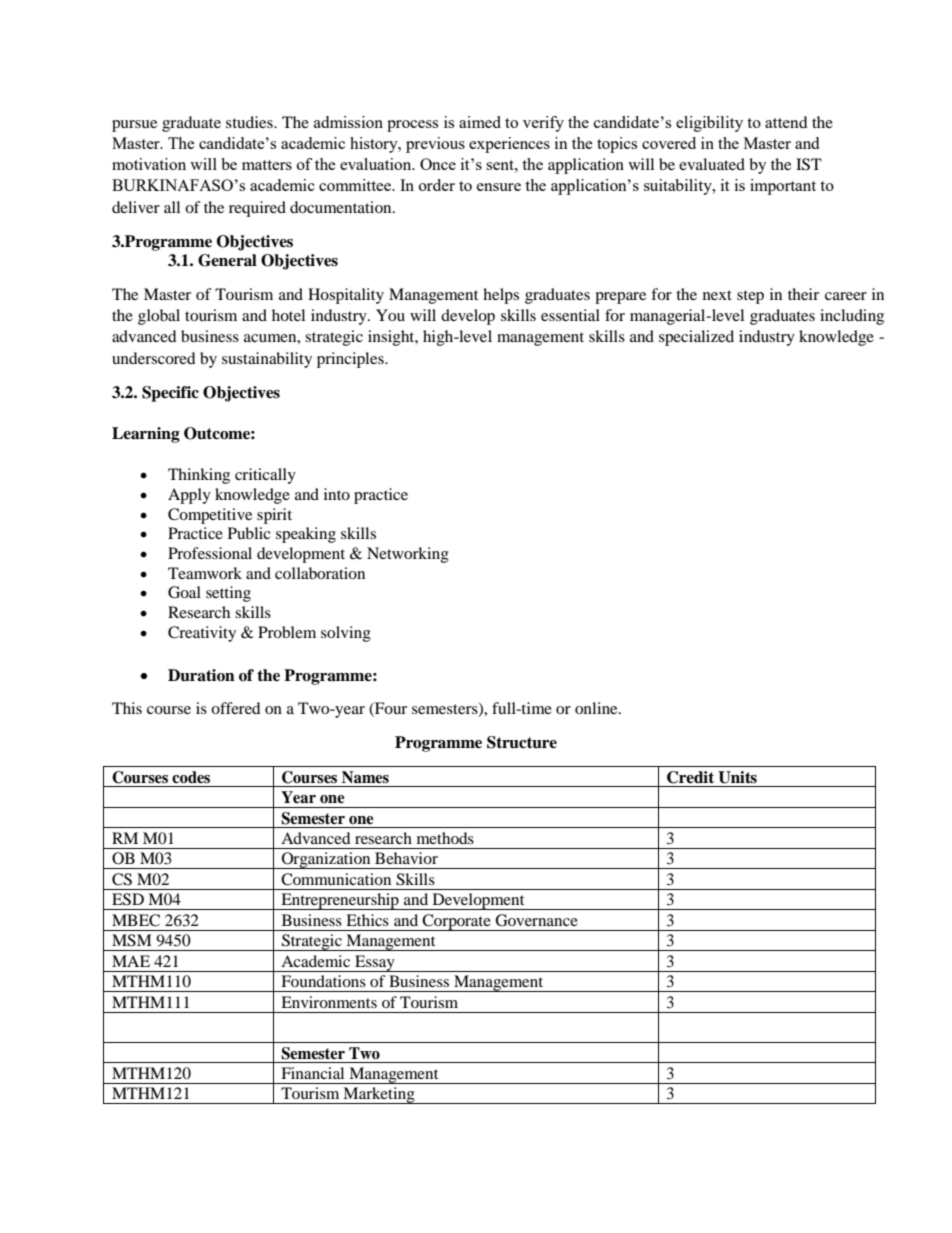 This image has width=952, height=1233. Describe the element at coordinates (536, 920) in the image. I see `Governance` at that location.
